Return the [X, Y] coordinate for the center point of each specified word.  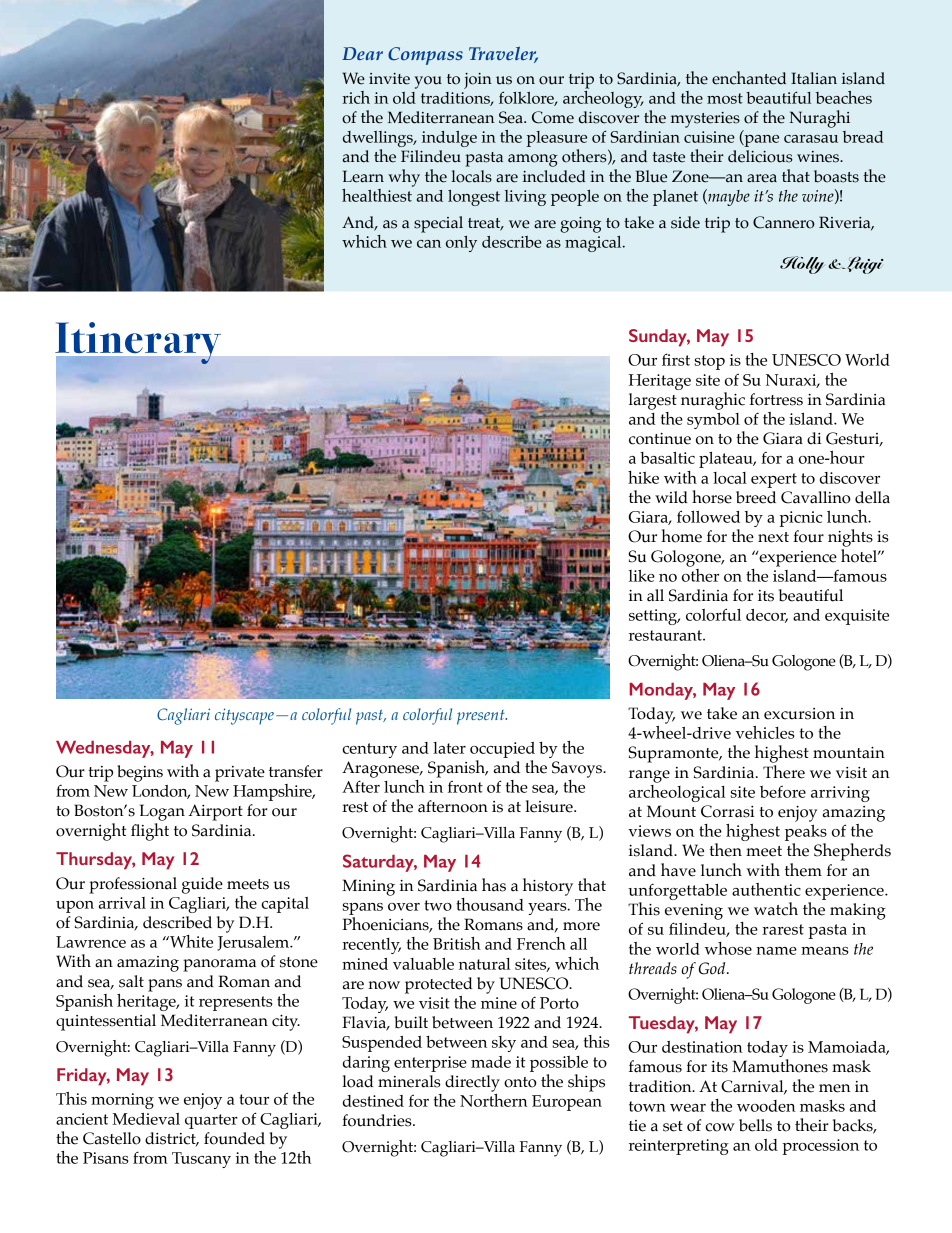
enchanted [749, 78]
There [784, 770]
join [478, 81]
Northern [494, 1099]
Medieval [146, 1119]
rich [356, 97]
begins [140, 773]
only [461, 244]
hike [643, 477]
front [465, 786]
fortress [776, 399]
